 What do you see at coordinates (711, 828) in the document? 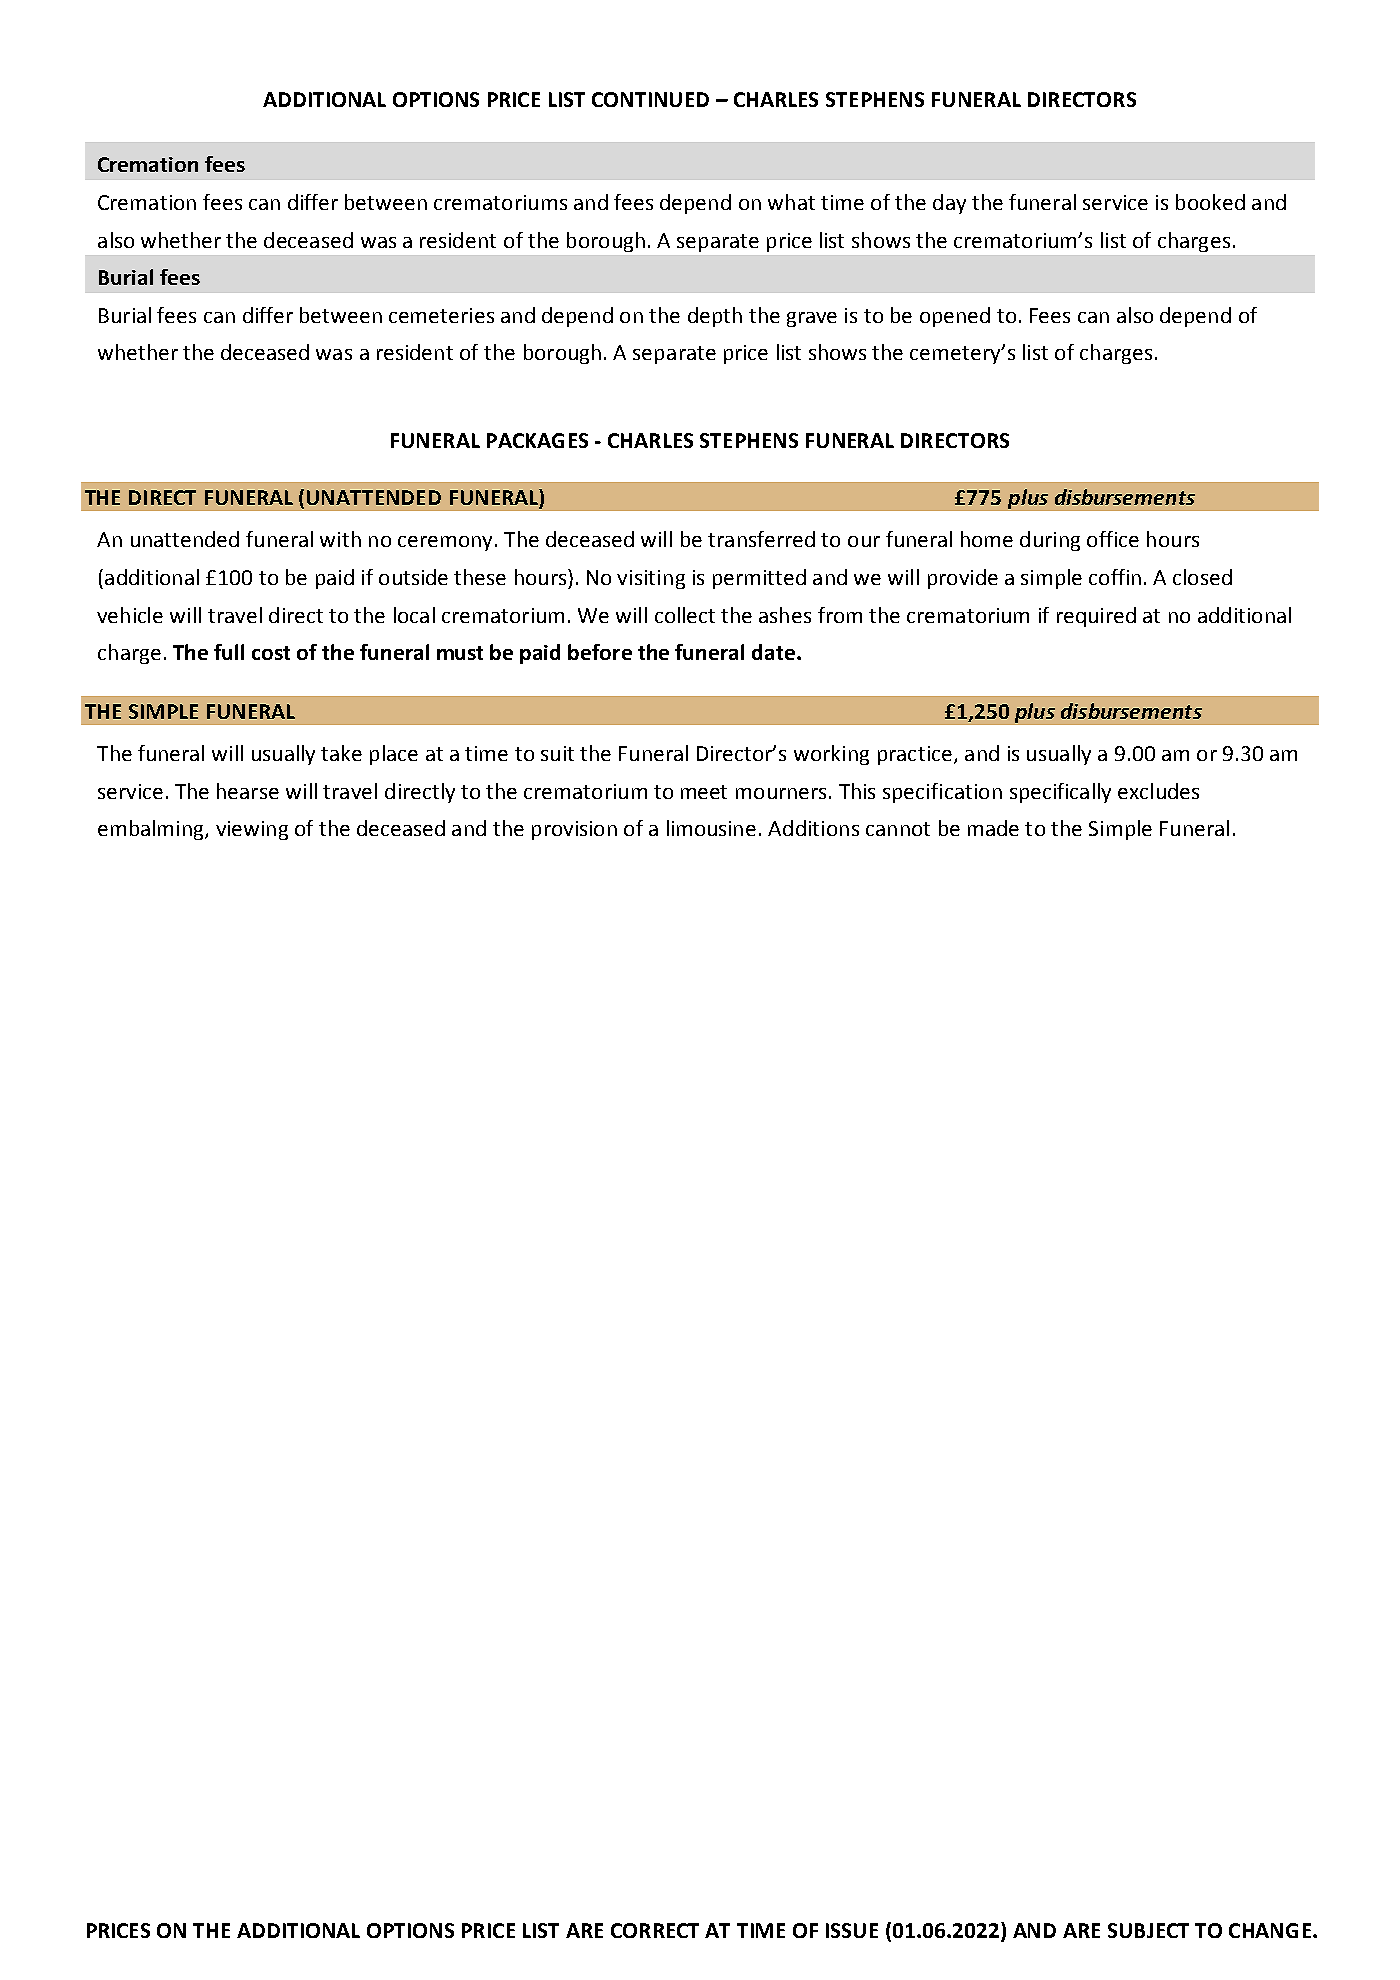
I see `limousine` at bounding box center [711, 828].
